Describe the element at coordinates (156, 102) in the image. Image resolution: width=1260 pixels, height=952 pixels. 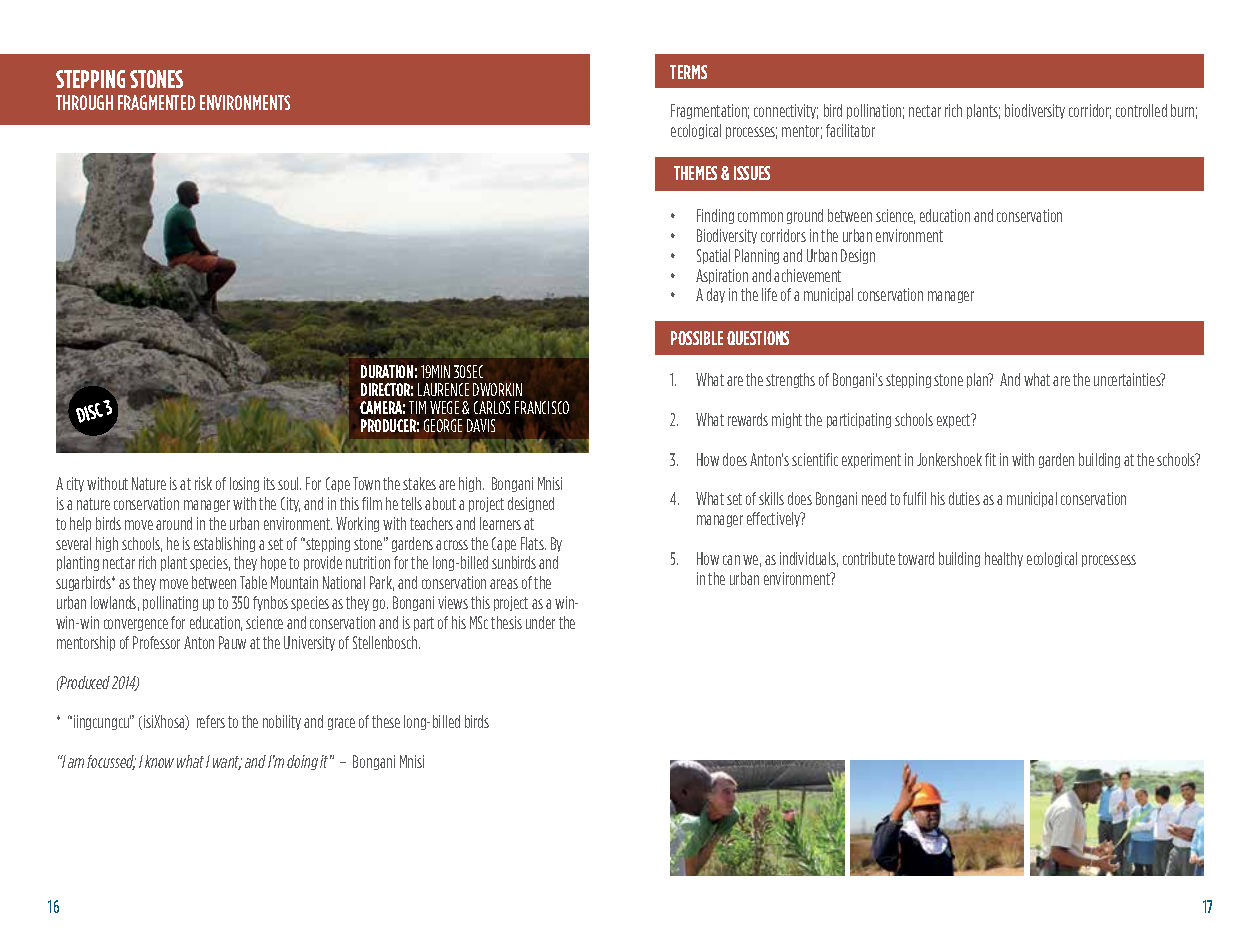
I see `FRAGMENTED` at that location.
